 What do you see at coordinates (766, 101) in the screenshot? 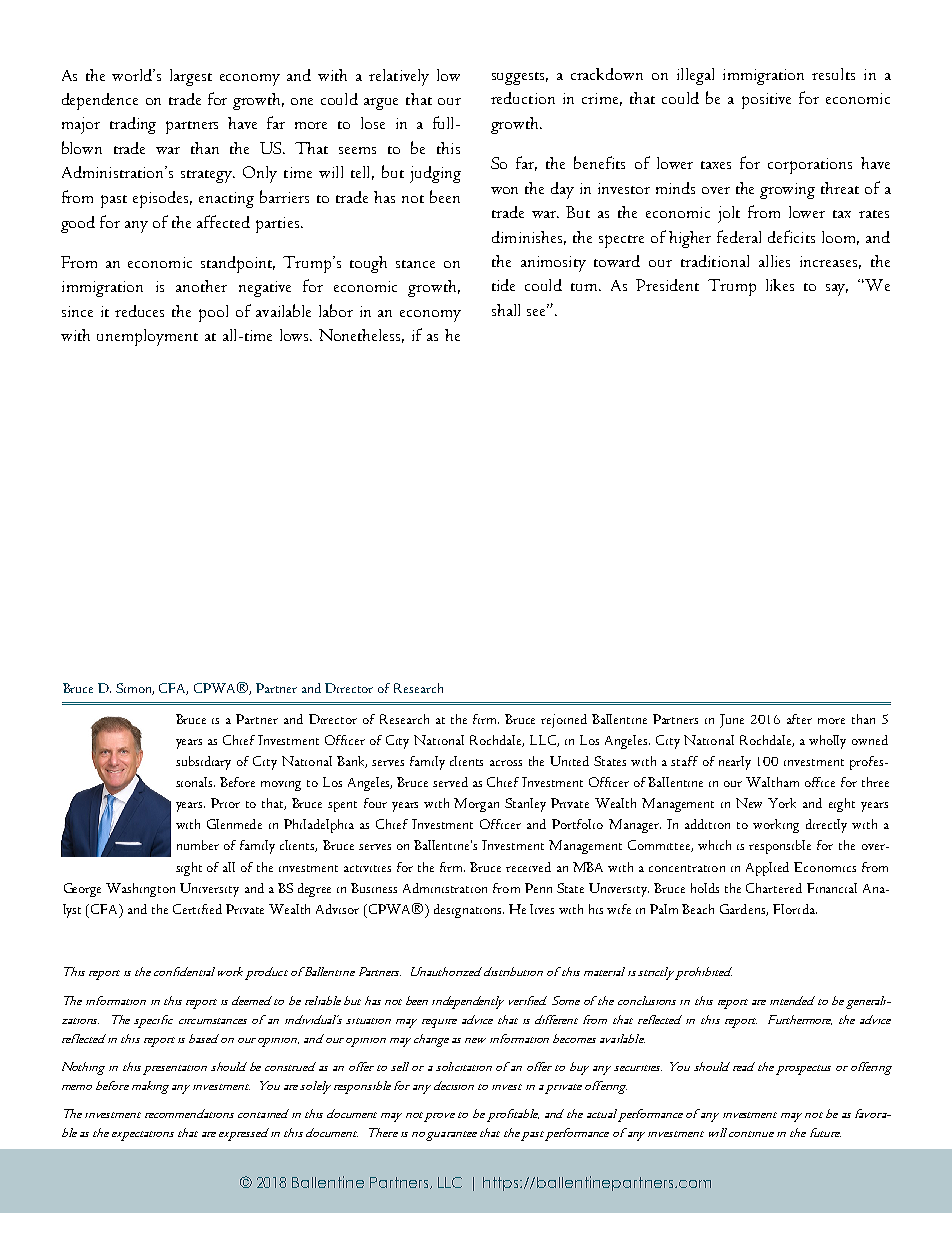
I see `positive` at bounding box center [766, 101].
